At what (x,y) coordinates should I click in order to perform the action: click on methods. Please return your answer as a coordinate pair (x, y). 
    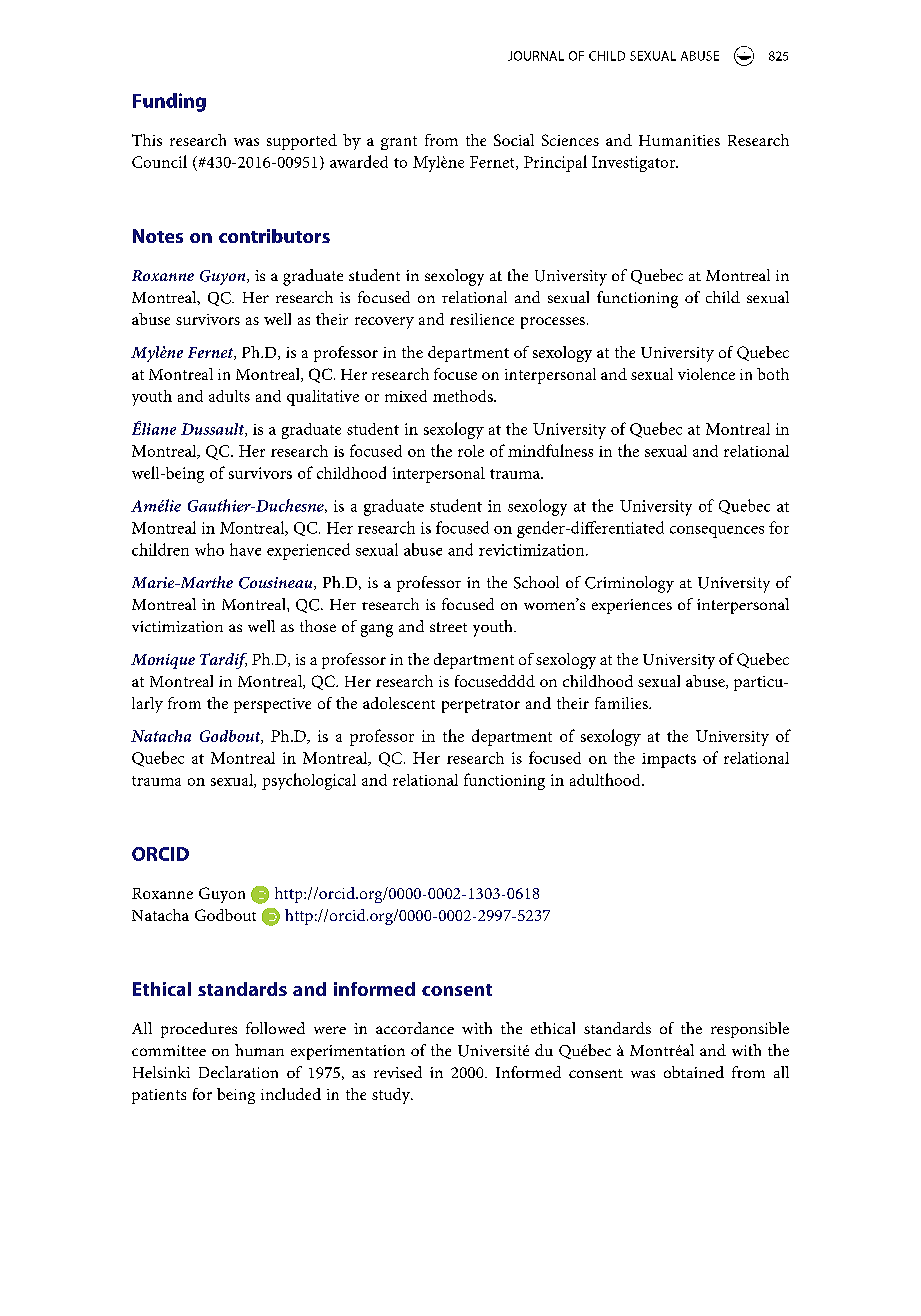
    Looking at the image, I should click on (464, 396).
